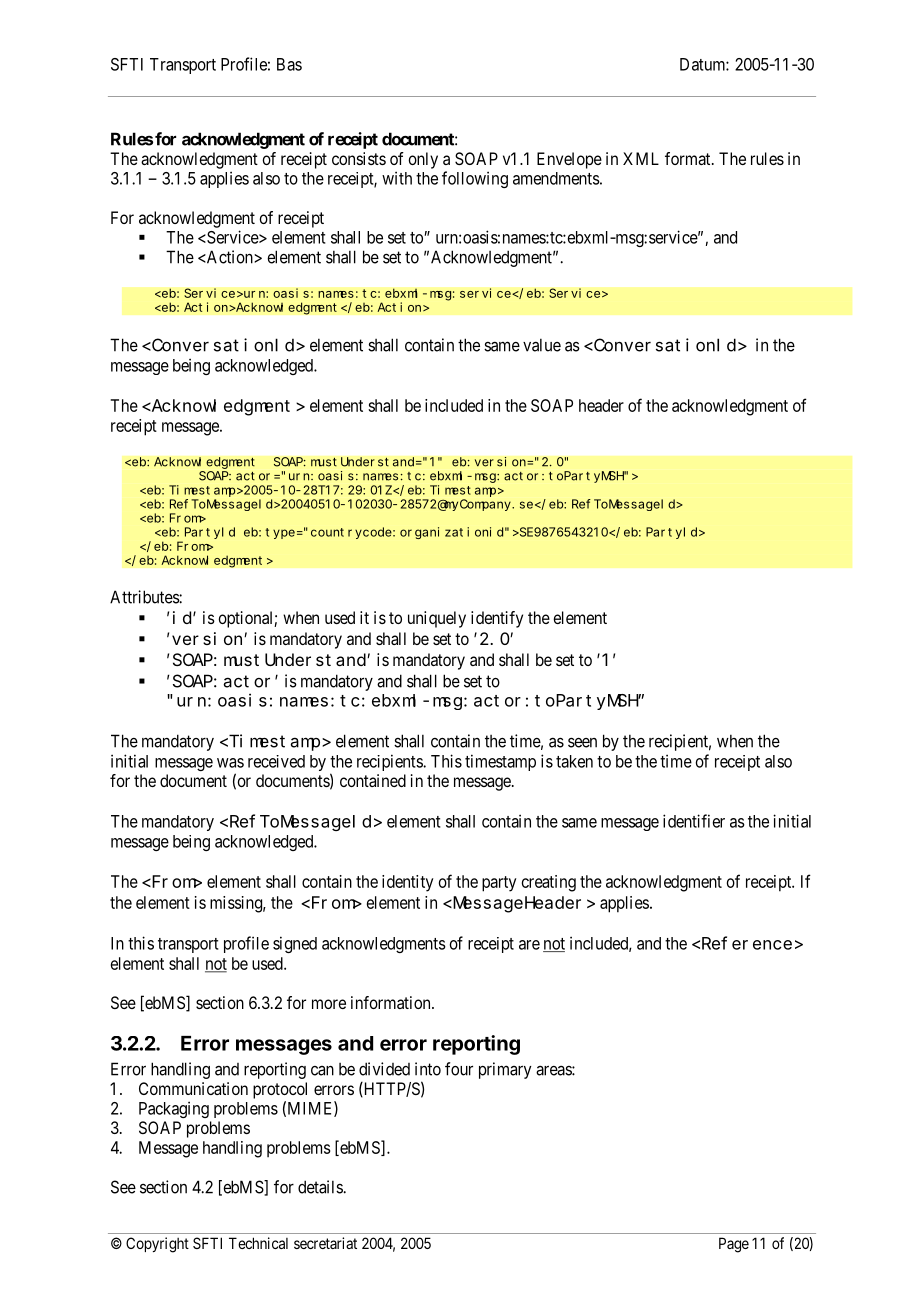 This page has height=1308, width=924. Describe the element at coordinates (289, 64) in the page. I see `Bas` at that location.
